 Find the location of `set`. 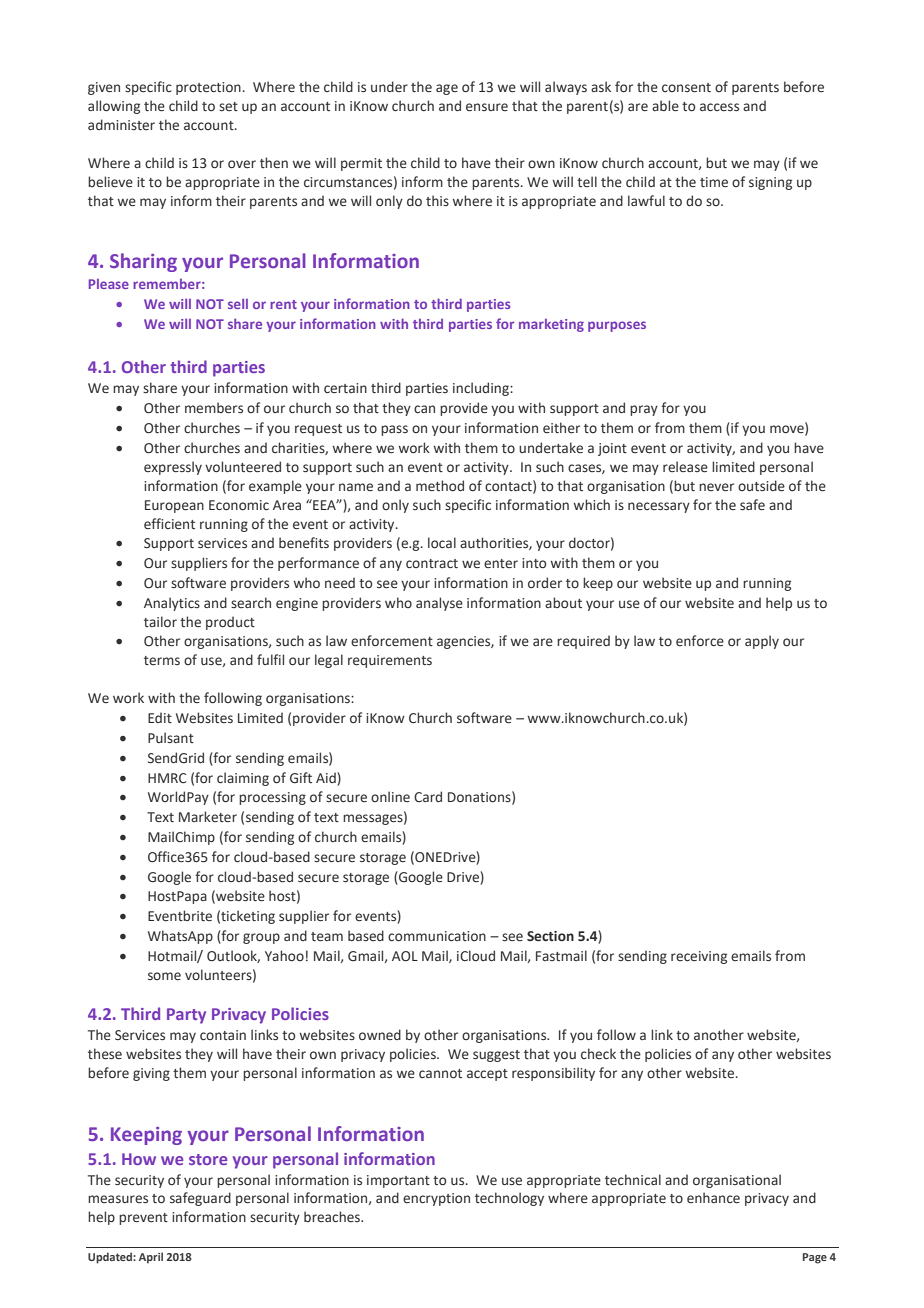

set is located at coordinates (228, 106).
